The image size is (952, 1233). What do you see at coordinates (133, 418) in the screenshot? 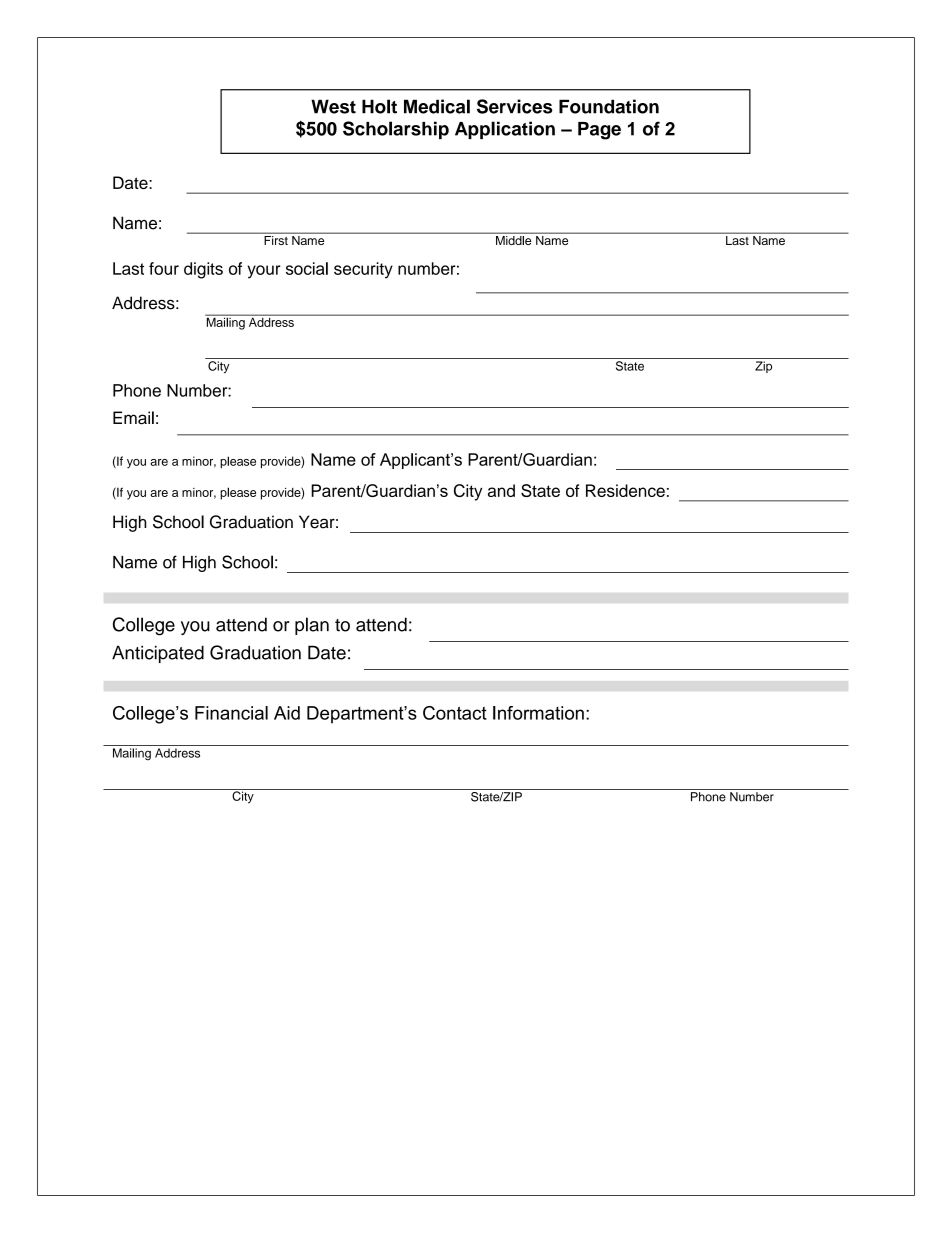
I see `Email` at bounding box center [133, 418].
